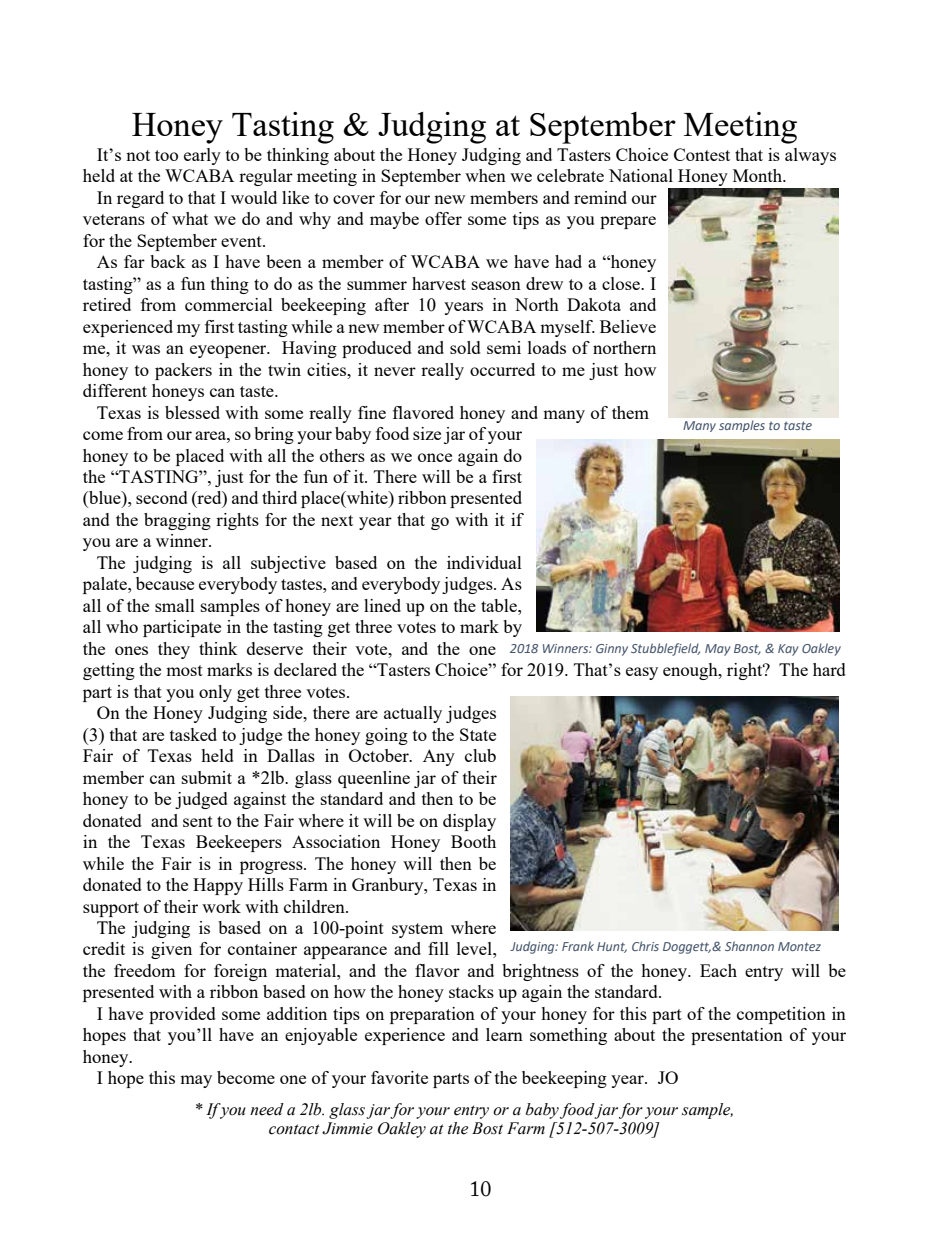 The height and width of the document is (1233, 952). What do you see at coordinates (207, 777) in the document?
I see `submit` at bounding box center [207, 777].
